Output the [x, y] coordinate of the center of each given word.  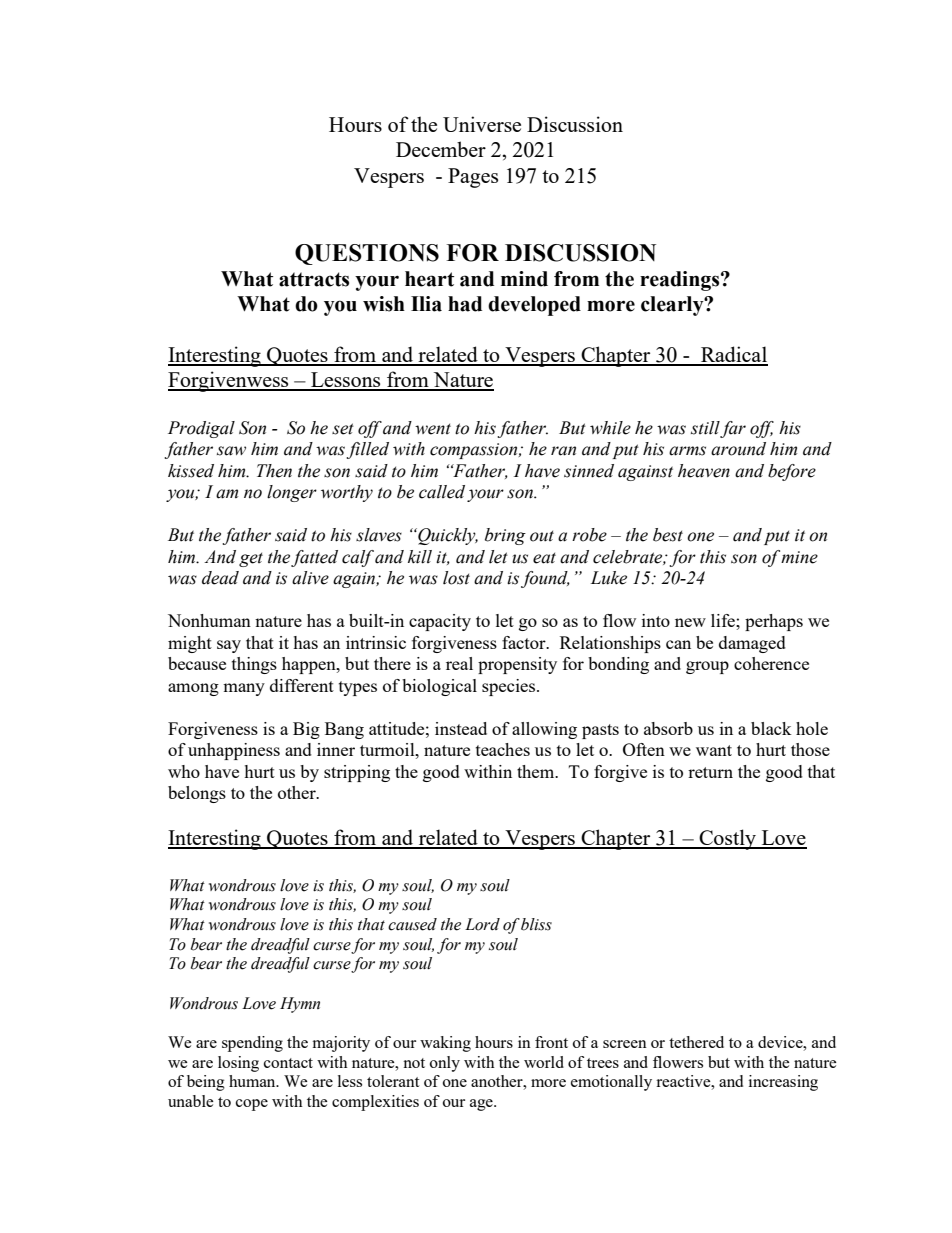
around [738, 449]
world [544, 1062]
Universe [482, 124]
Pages [473, 178]
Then [274, 471]
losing [238, 1064]
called [442, 492]
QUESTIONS [367, 254]
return [710, 772]
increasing [783, 1083]
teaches [503, 749]
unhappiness [234, 751]
